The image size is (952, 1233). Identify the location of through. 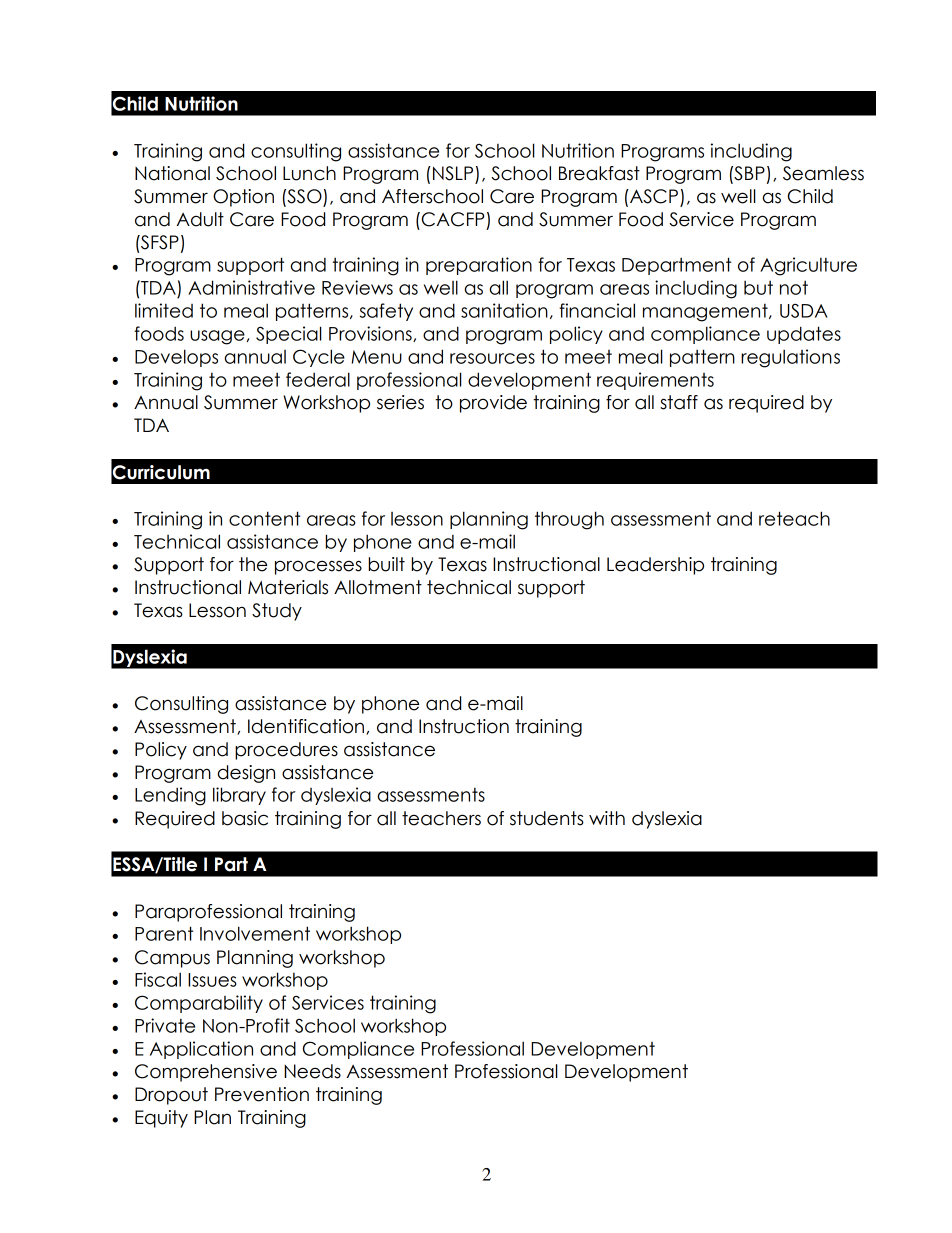
(569, 520).
